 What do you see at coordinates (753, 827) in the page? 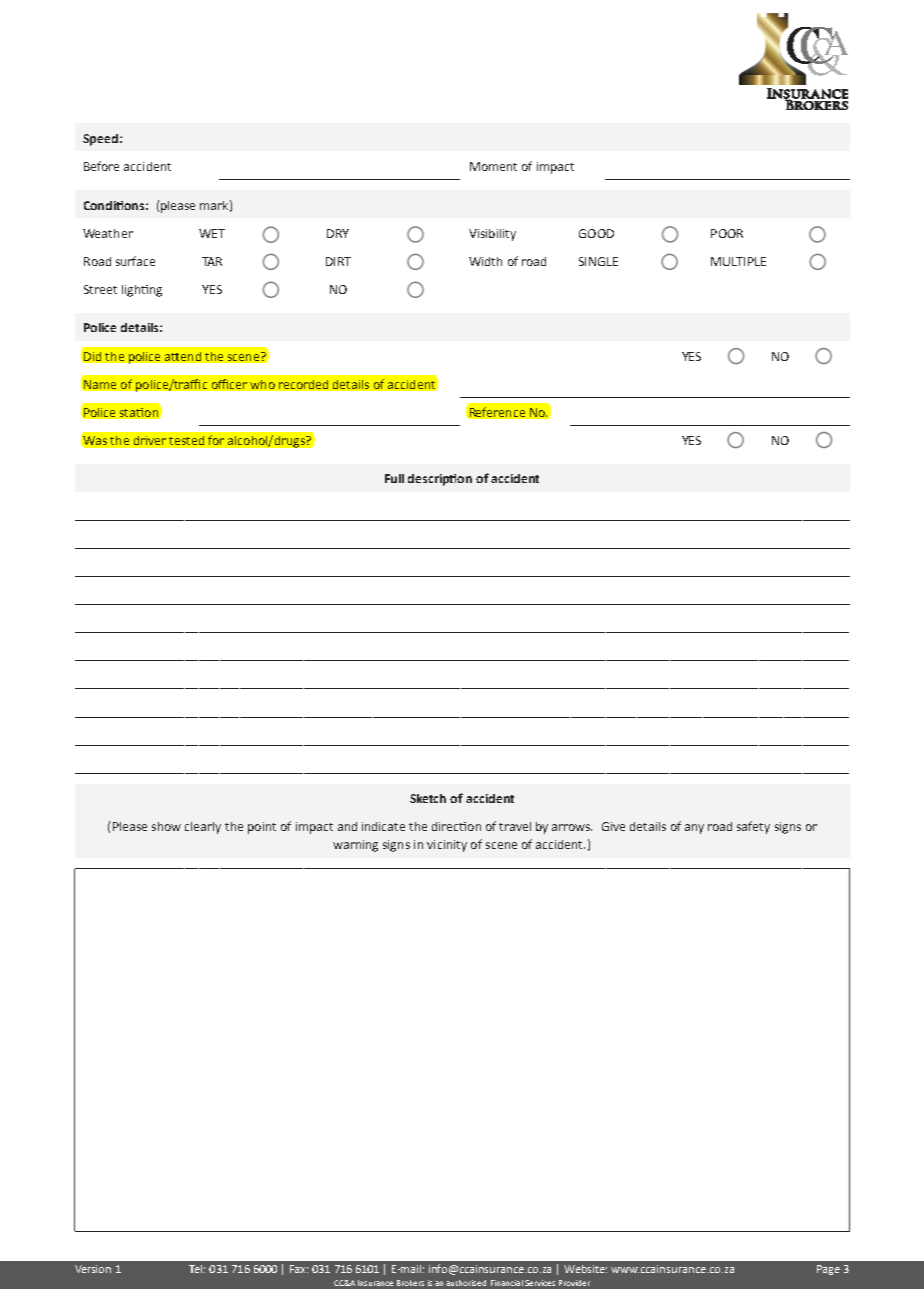
I see `safety` at bounding box center [753, 827].
